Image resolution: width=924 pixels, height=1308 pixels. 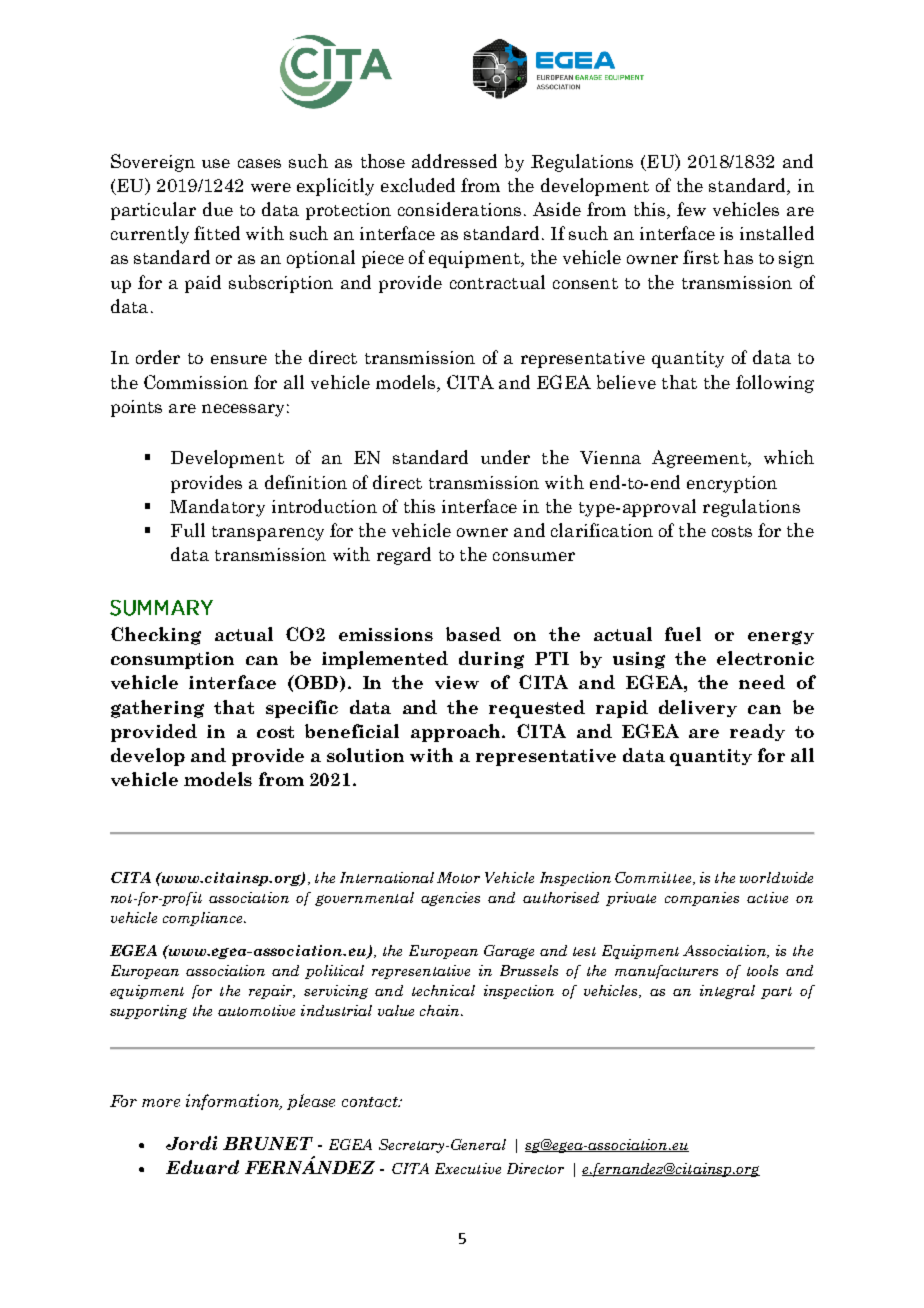 I want to click on due, so click(x=218, y=209).
